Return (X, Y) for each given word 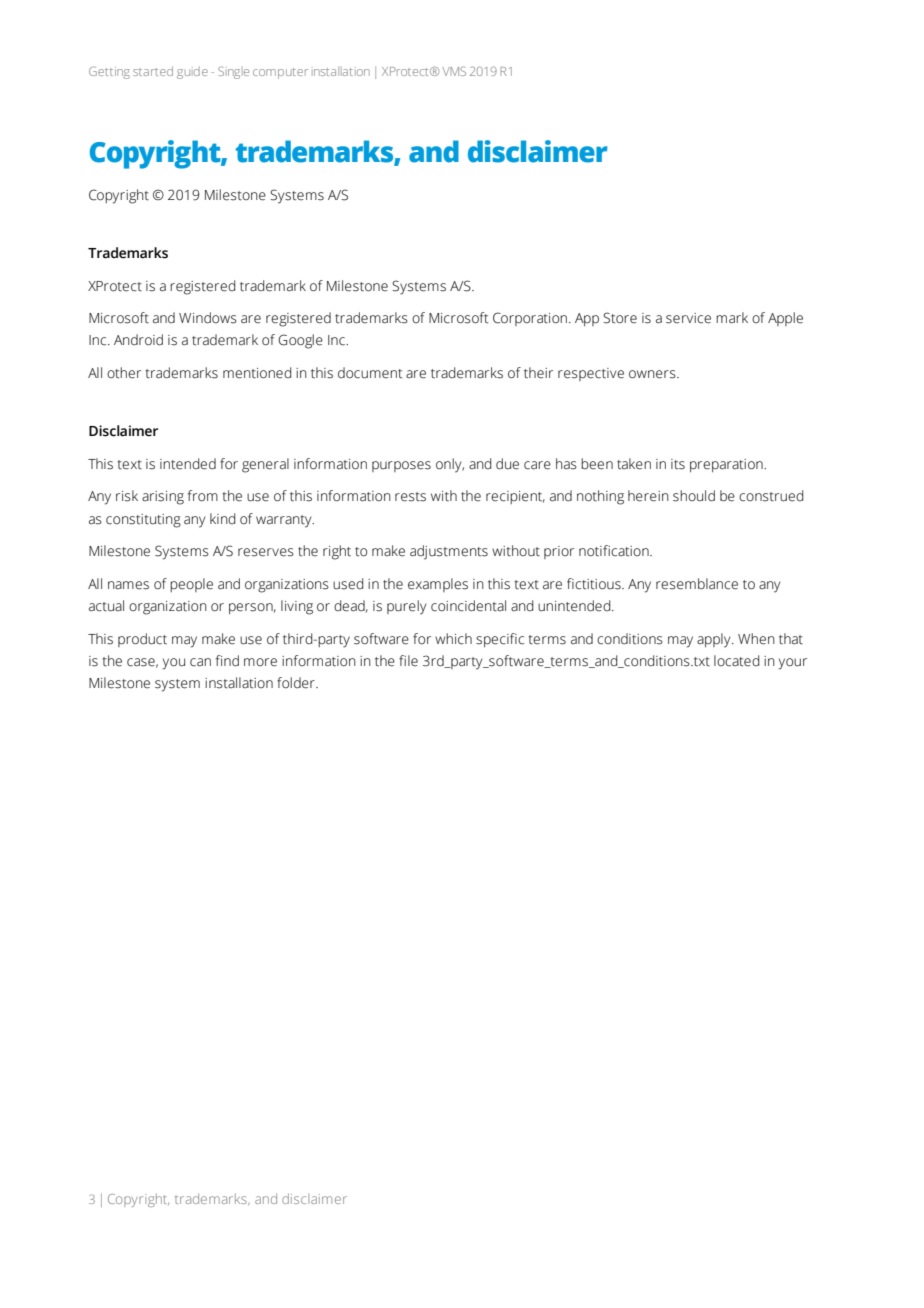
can (200, 662)
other (124, 373)
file (408, 661)
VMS (454, 71)
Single (233, 72)
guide (192, 73)
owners (653, 374)
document (370, 373)
